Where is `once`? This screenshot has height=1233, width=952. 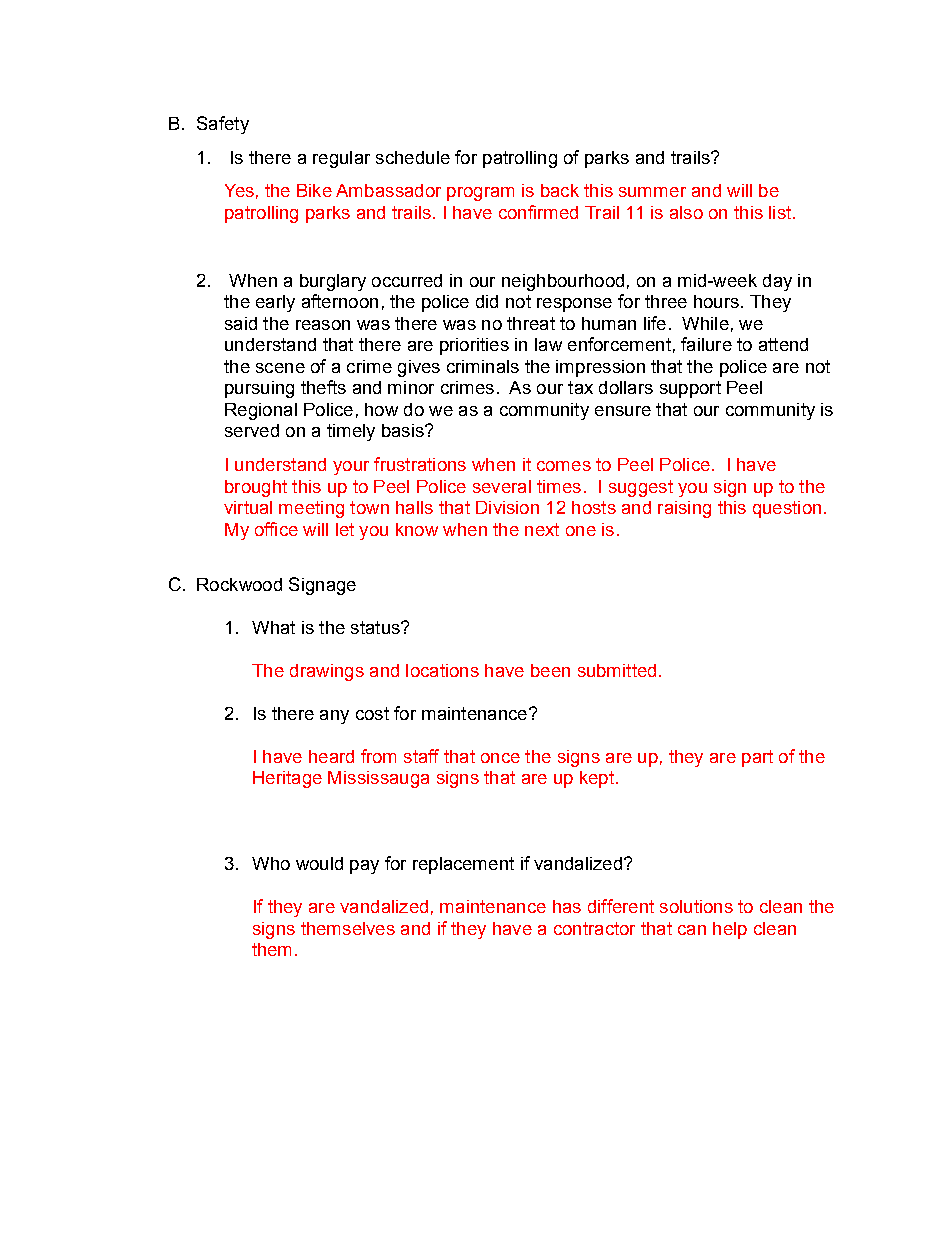
once is located at coordinates (500, 758).
